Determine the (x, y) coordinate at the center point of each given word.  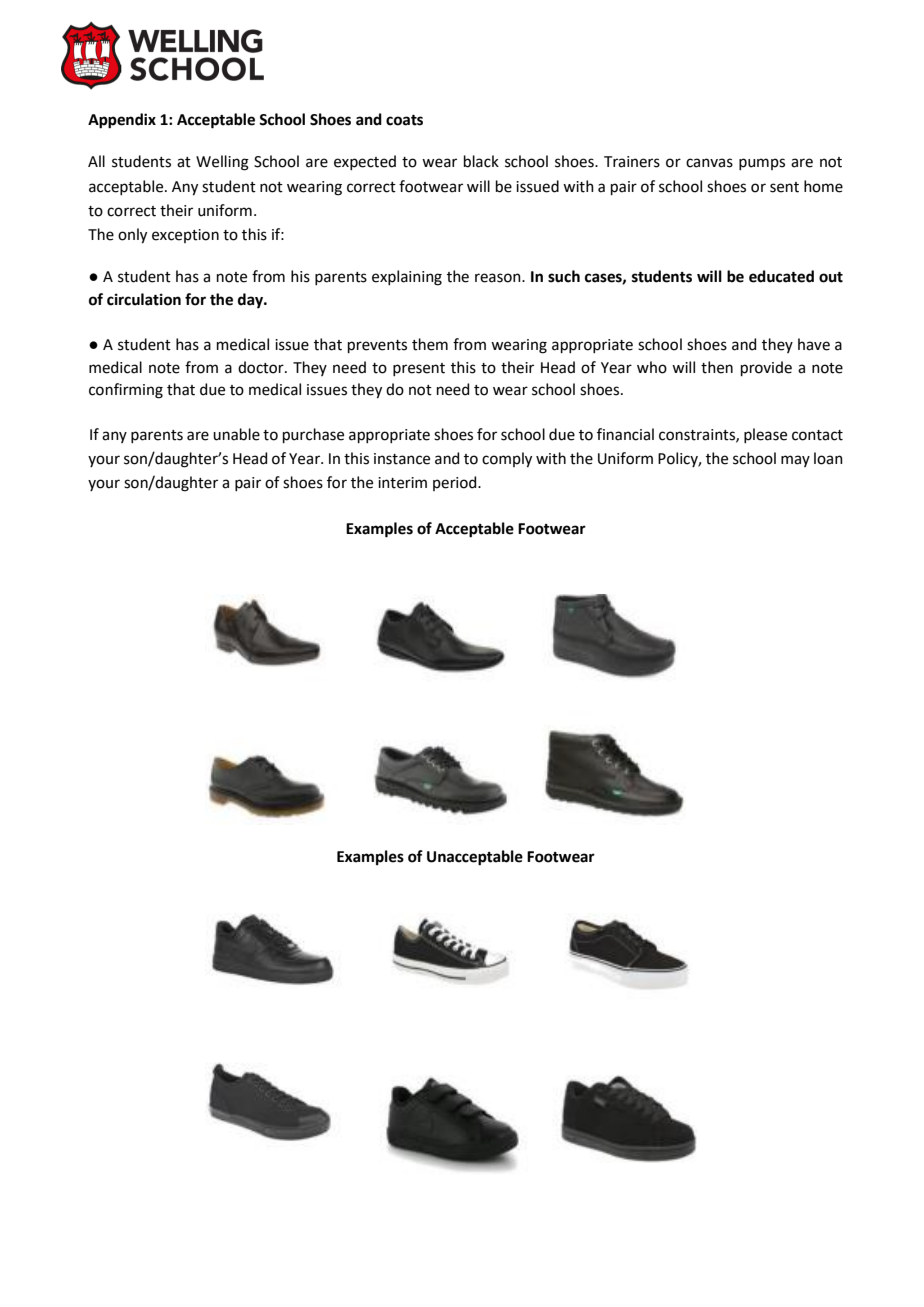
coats (404, 120)
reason (499, 278)
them (430, 344)
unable (236, 434)
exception (185, 236)
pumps (762, 164)
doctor (262, 367)
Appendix (122, 121)
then (717, 367)
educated (781, 276)
